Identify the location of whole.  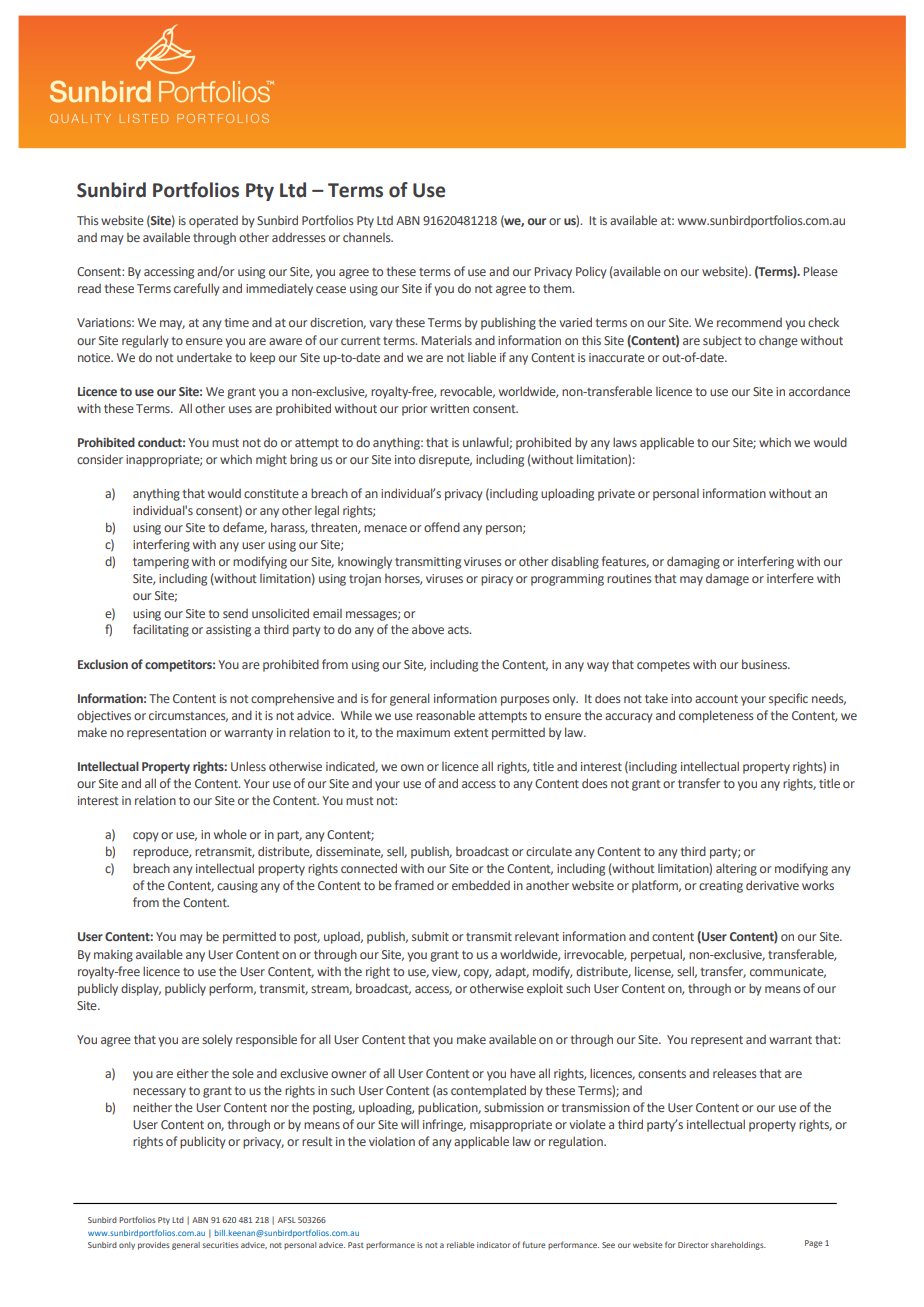
(230, 834).
